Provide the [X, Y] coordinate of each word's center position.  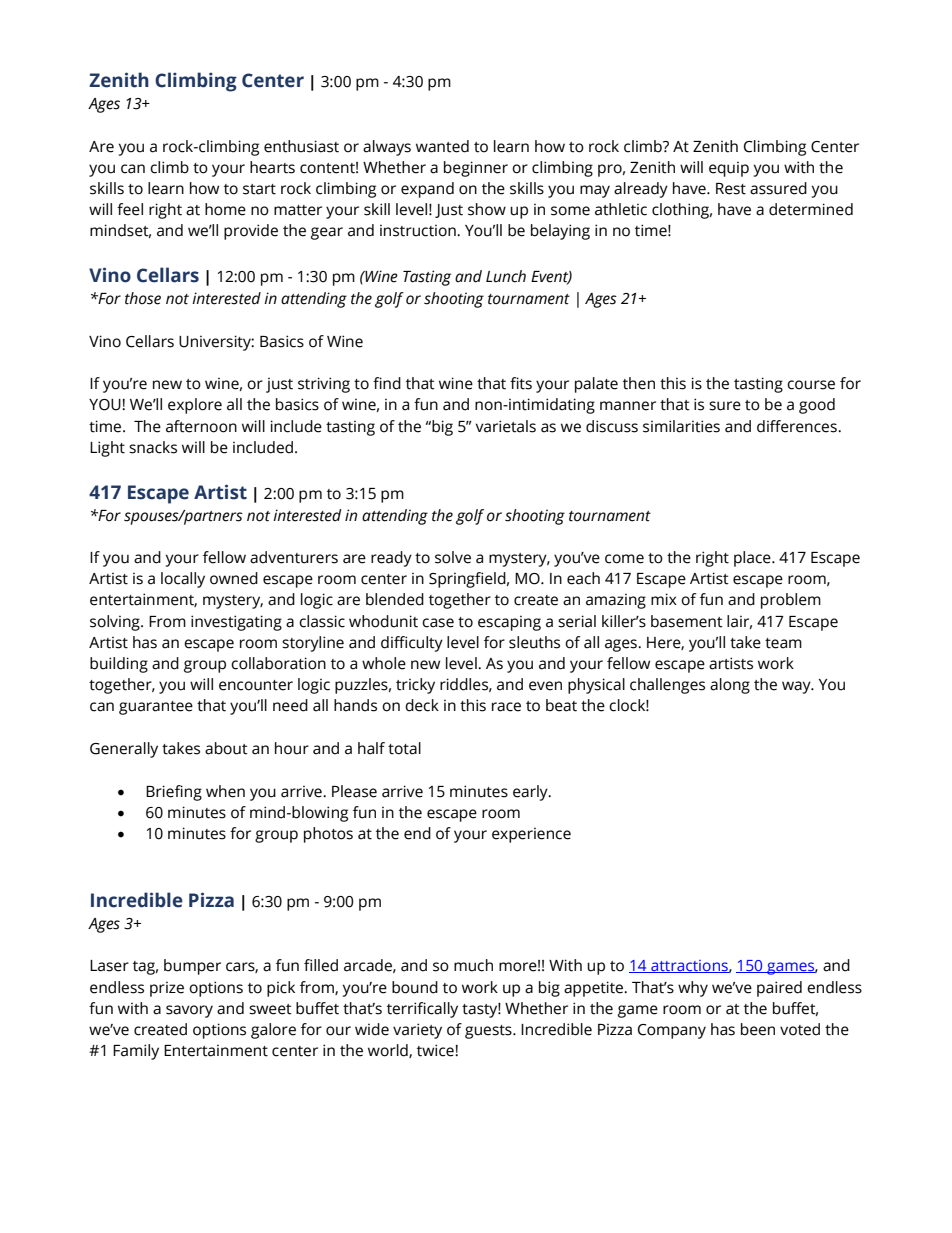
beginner [476, 169]
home [225, 209]
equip [729, 169]
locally [183, 580]
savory [189, 1011]
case [438, 623]
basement [687, 621]
